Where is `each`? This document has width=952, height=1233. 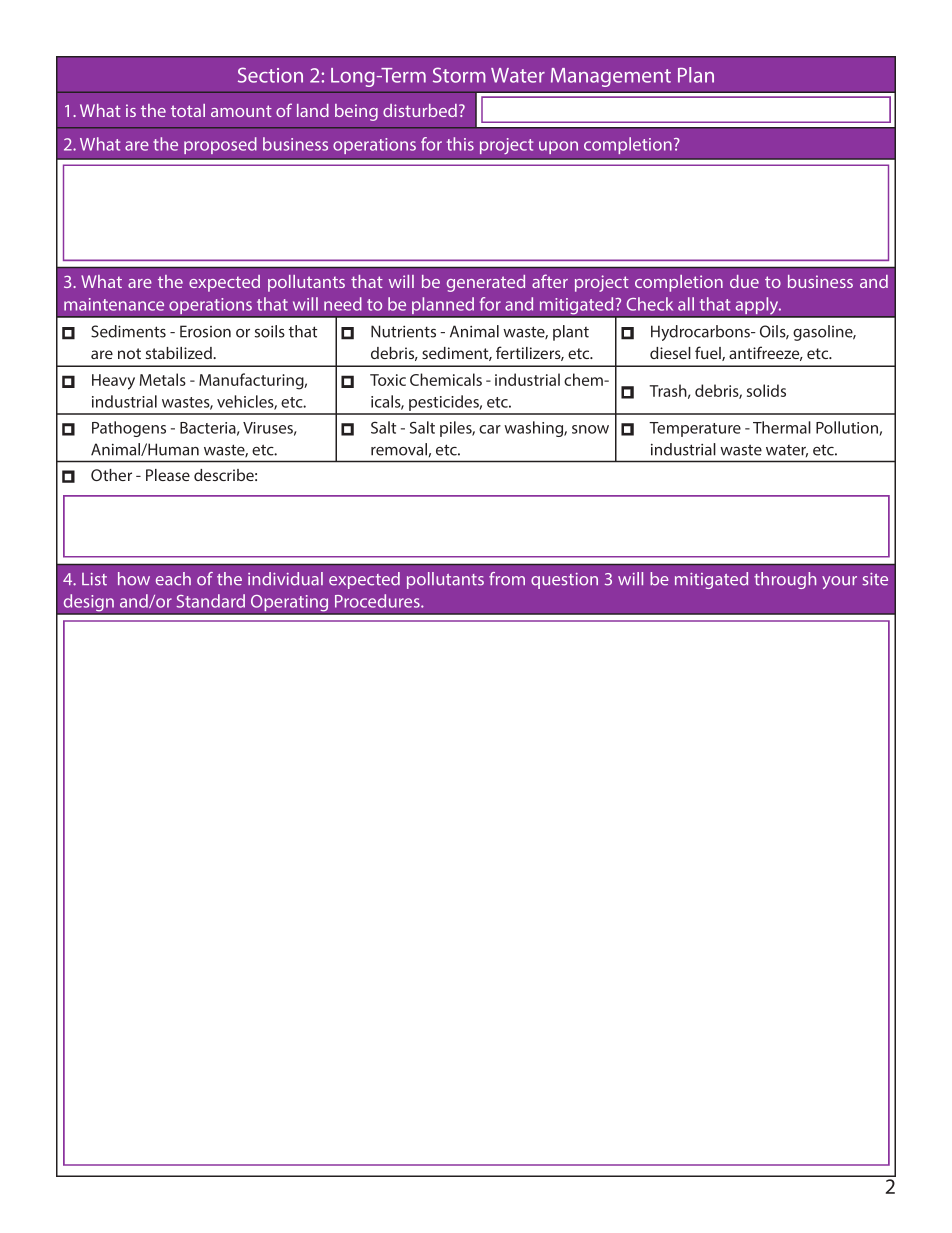 each is located at coordinates (173, 579).
